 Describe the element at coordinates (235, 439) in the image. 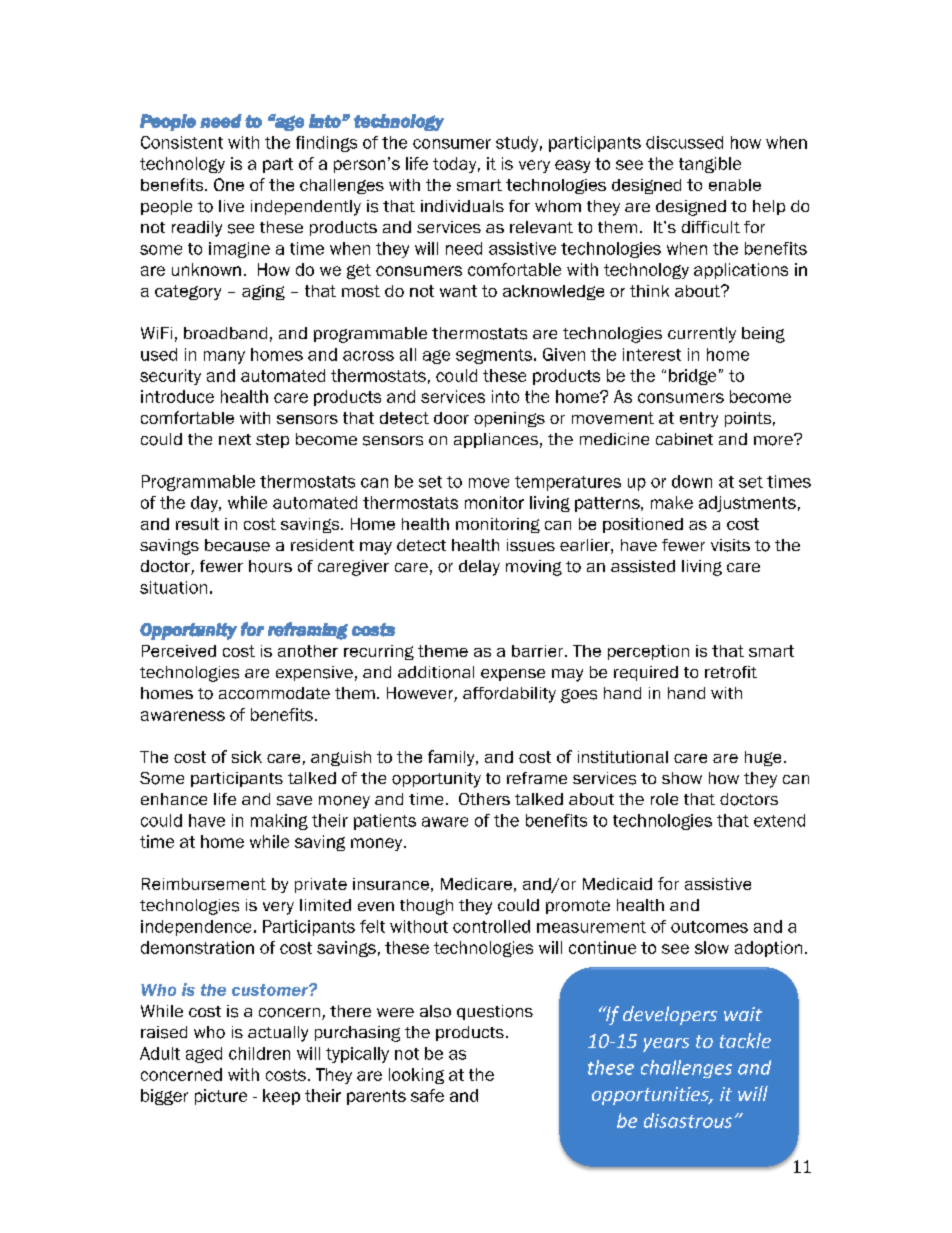

I see `next` at that location.
